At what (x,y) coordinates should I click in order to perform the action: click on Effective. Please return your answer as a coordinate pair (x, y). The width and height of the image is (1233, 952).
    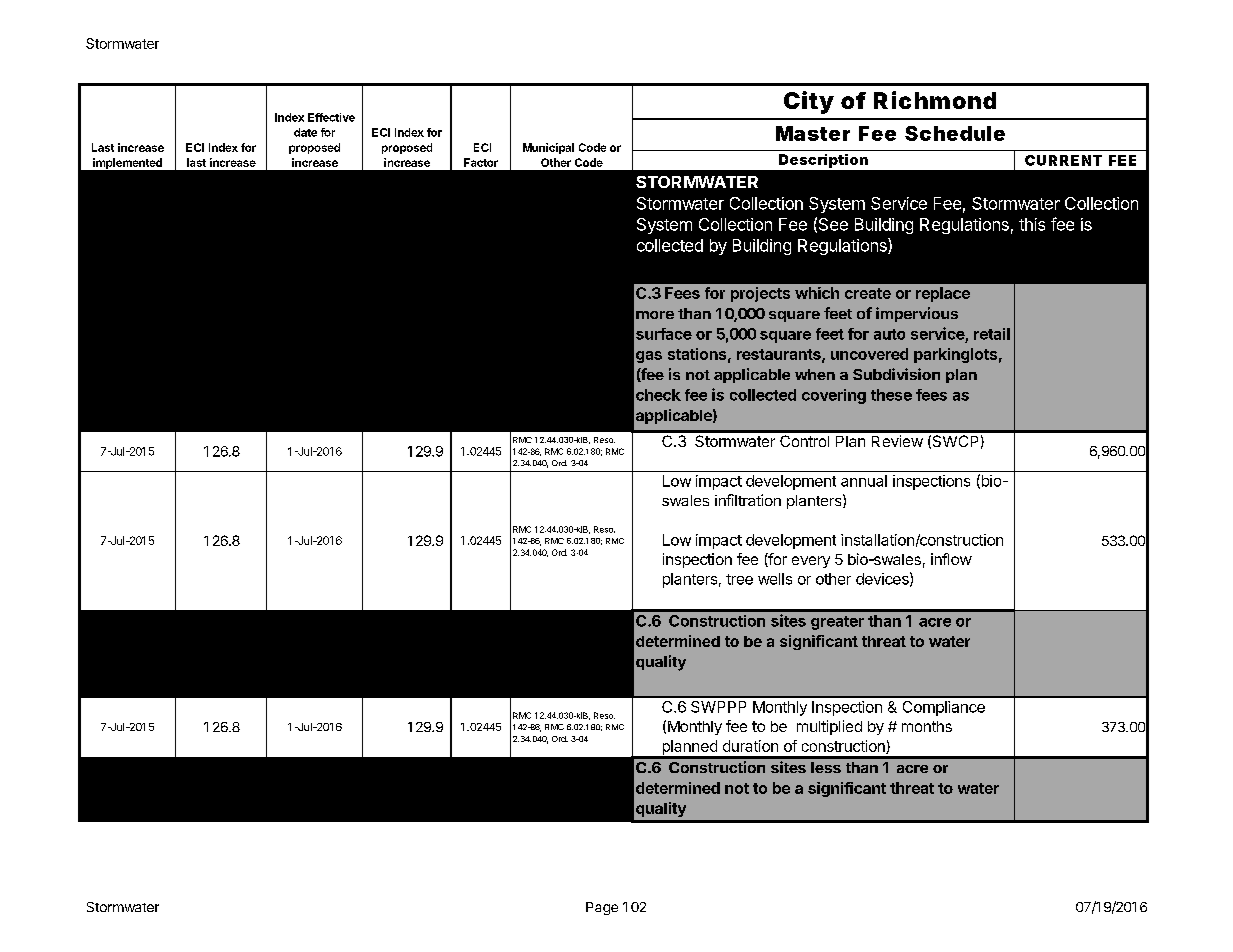
    Looking at the image, I should click on (331, 117).
